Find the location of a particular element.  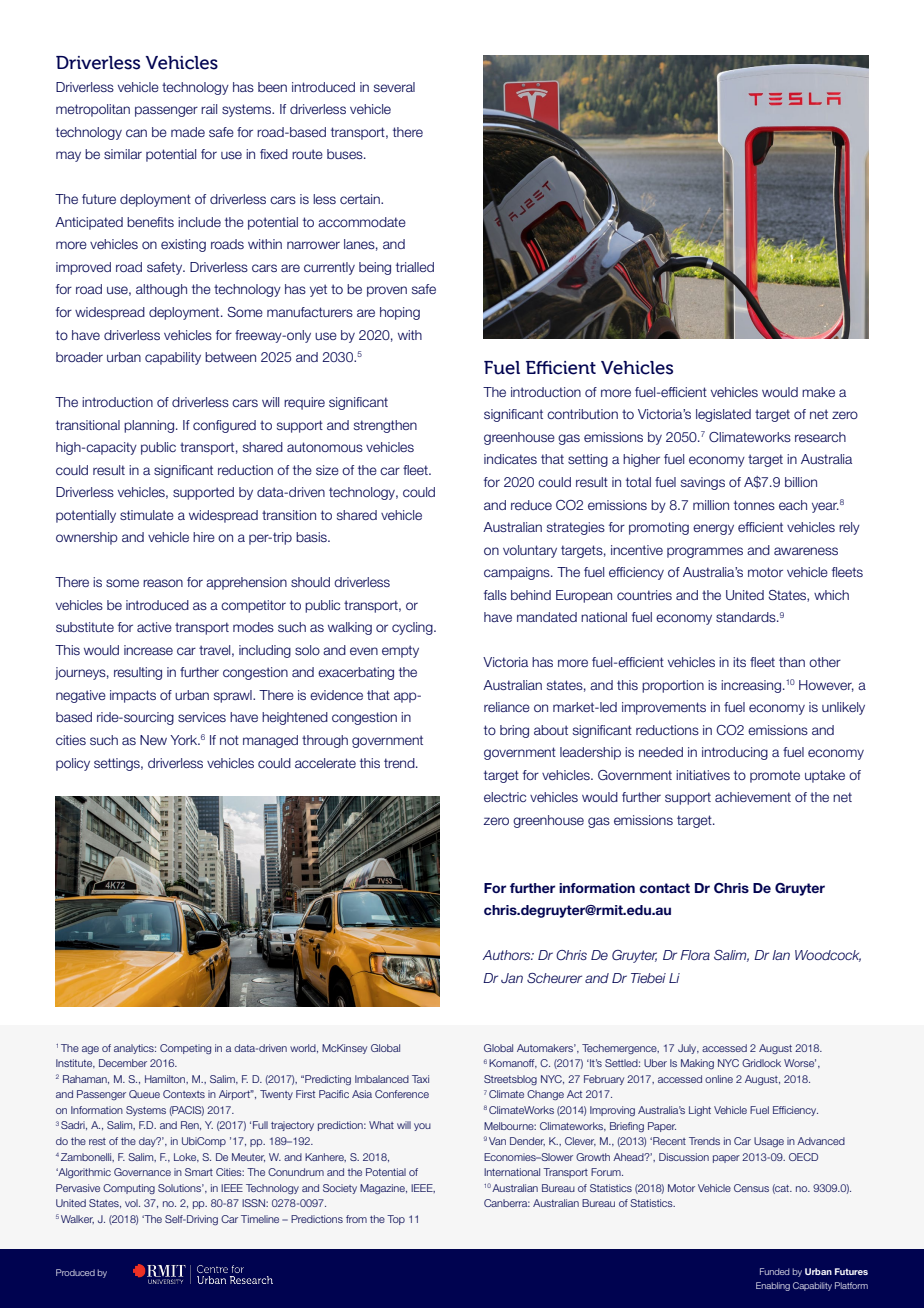

several is located at coordinates (394, 87).
